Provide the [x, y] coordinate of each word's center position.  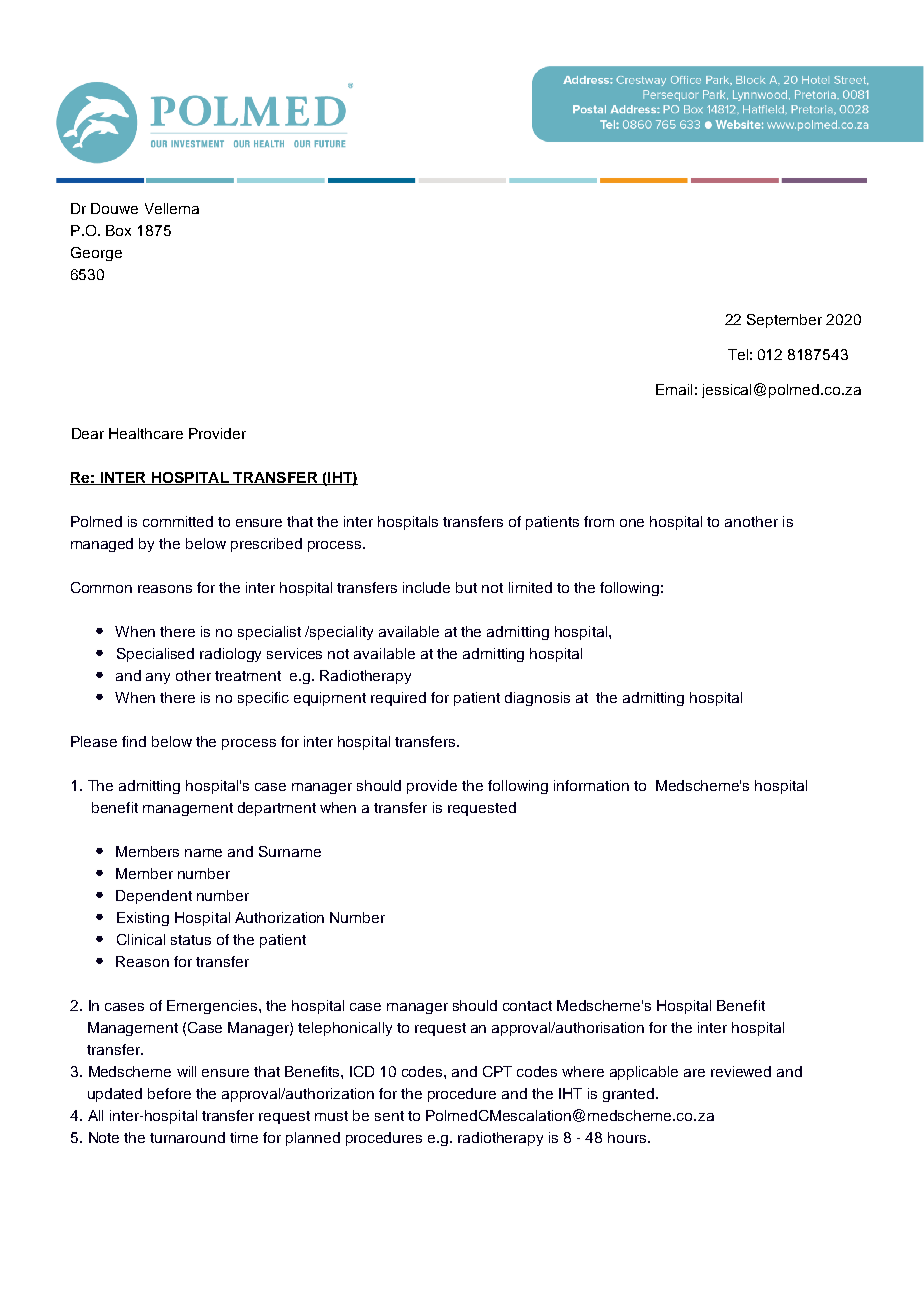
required [398, 699]
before [169, 1093]
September [784, 321]
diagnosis [537, 699]
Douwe [114, 208]
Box [118, 230]
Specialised [155, 655]
